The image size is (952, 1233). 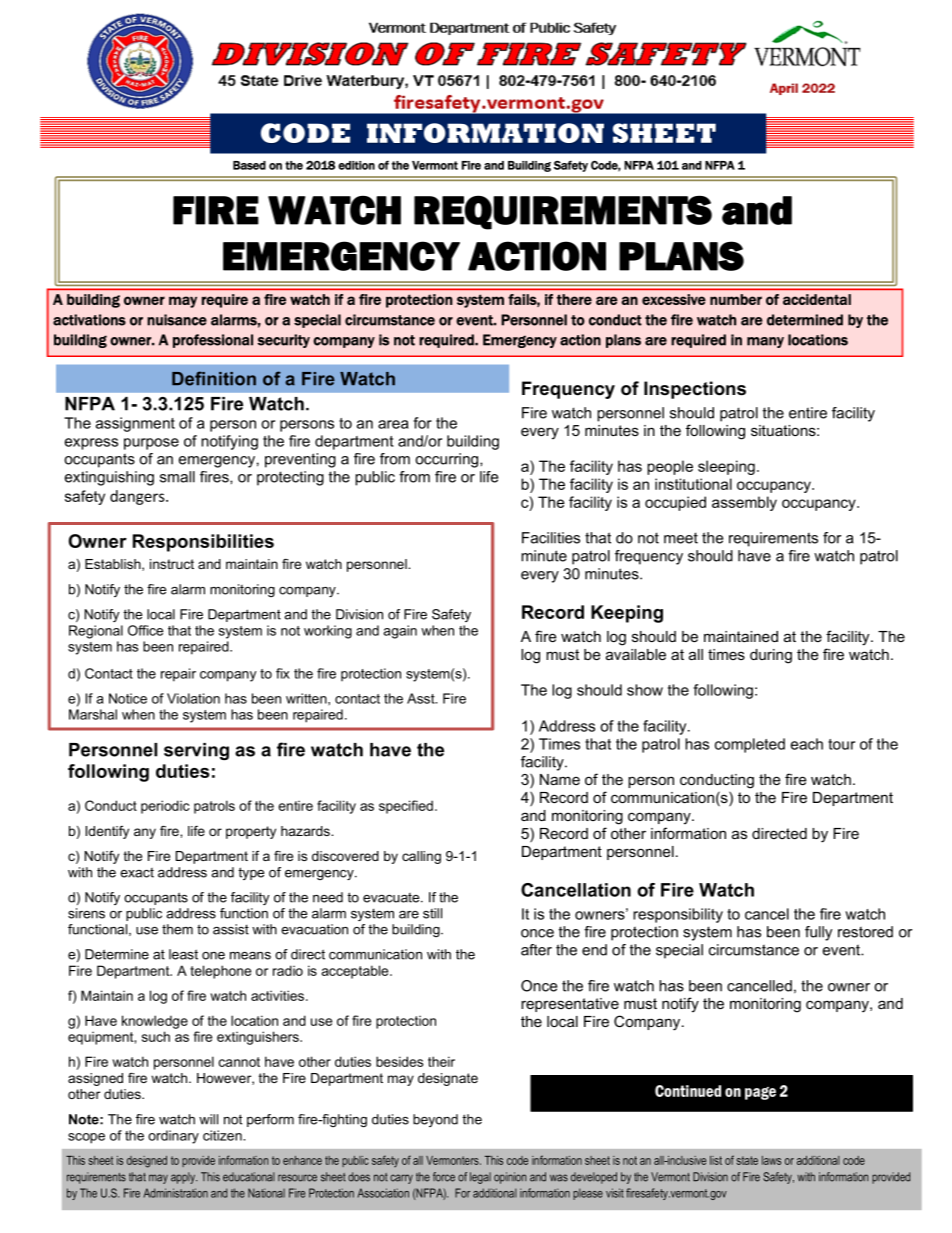 I want to click on laws, so click(x=771, y=1160).
